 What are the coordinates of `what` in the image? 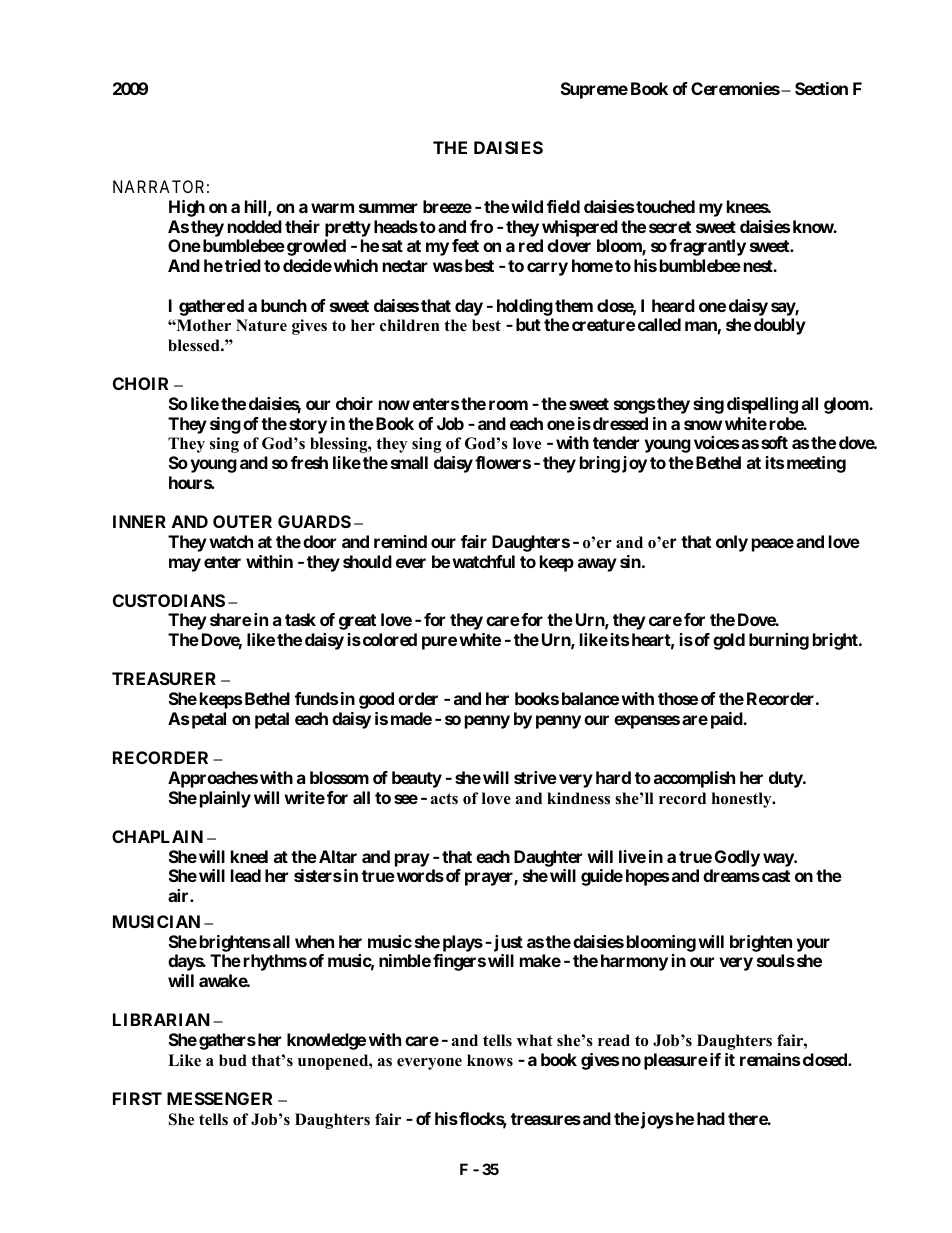 It's located at (535, 1040).
